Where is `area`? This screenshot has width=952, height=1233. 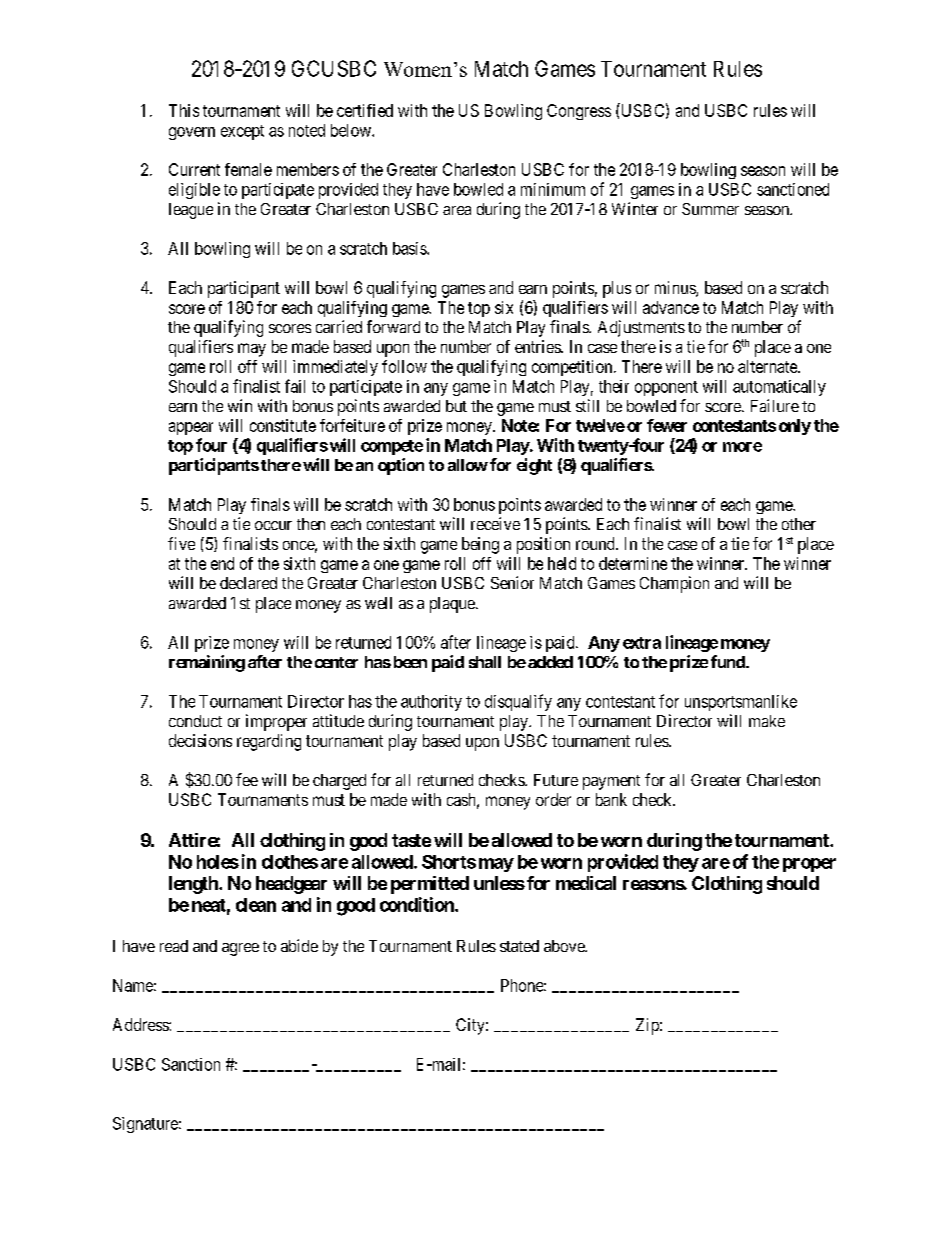 area is located at coordinates (457, 210).
